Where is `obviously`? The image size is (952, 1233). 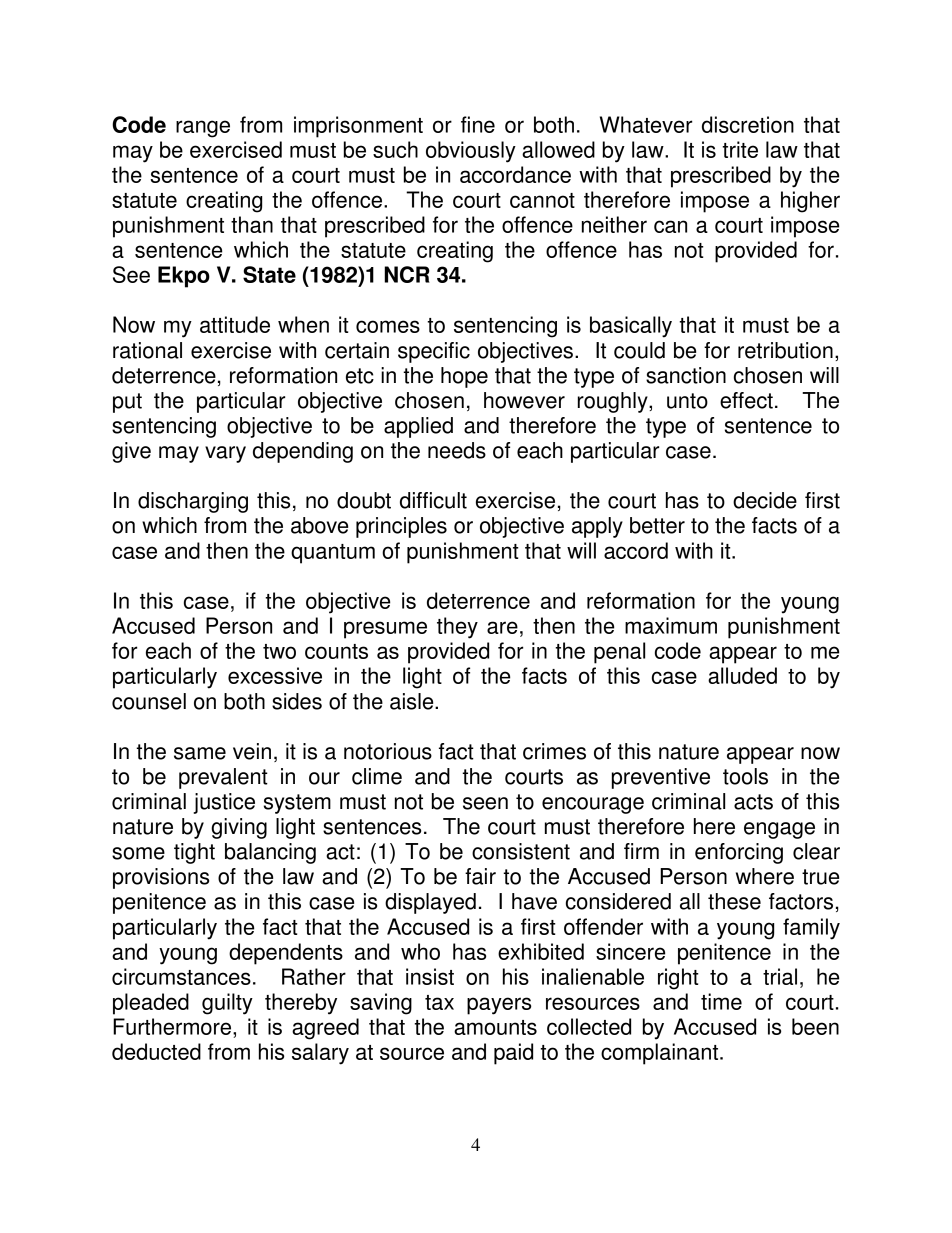 obviously is located at coordinates (471, 152).
